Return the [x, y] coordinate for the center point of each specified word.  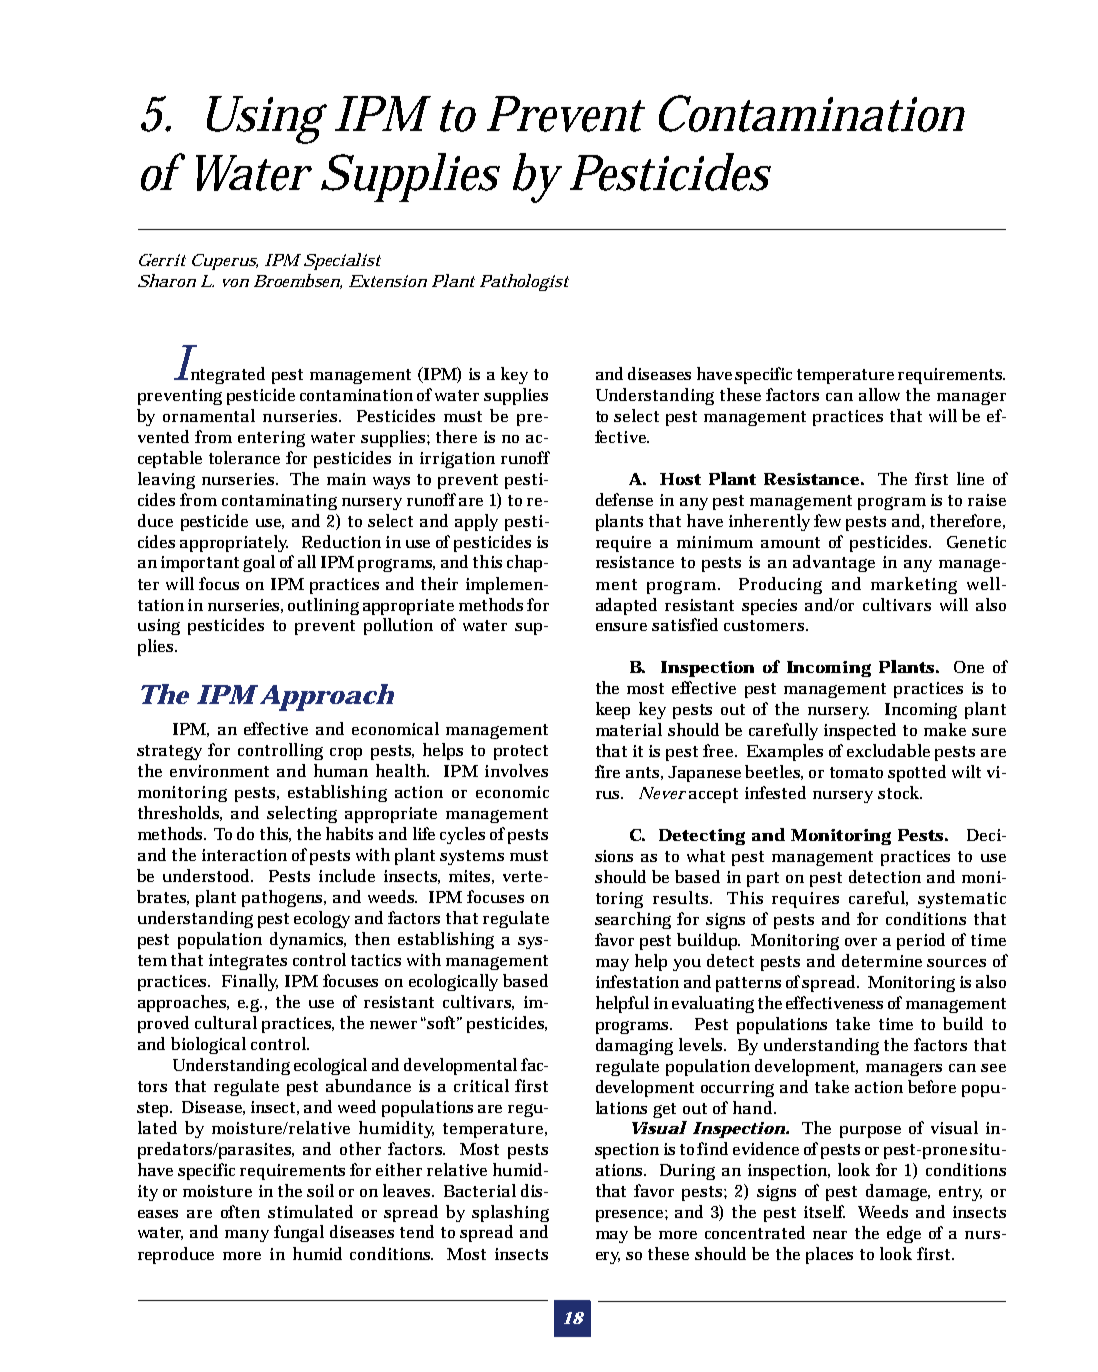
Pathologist [524, 282]
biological [208, 1045]
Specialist [342, 261]
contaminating [279, 502]
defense [624, 499]
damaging [634, 1046]
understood [207, 875]
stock [898, 792]
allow [879, 394]
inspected [860, 731]
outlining [323, 606]
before [932, 1086]
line [970, 478]
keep [613, 710]
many [247, 1236]
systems [472, 857]
